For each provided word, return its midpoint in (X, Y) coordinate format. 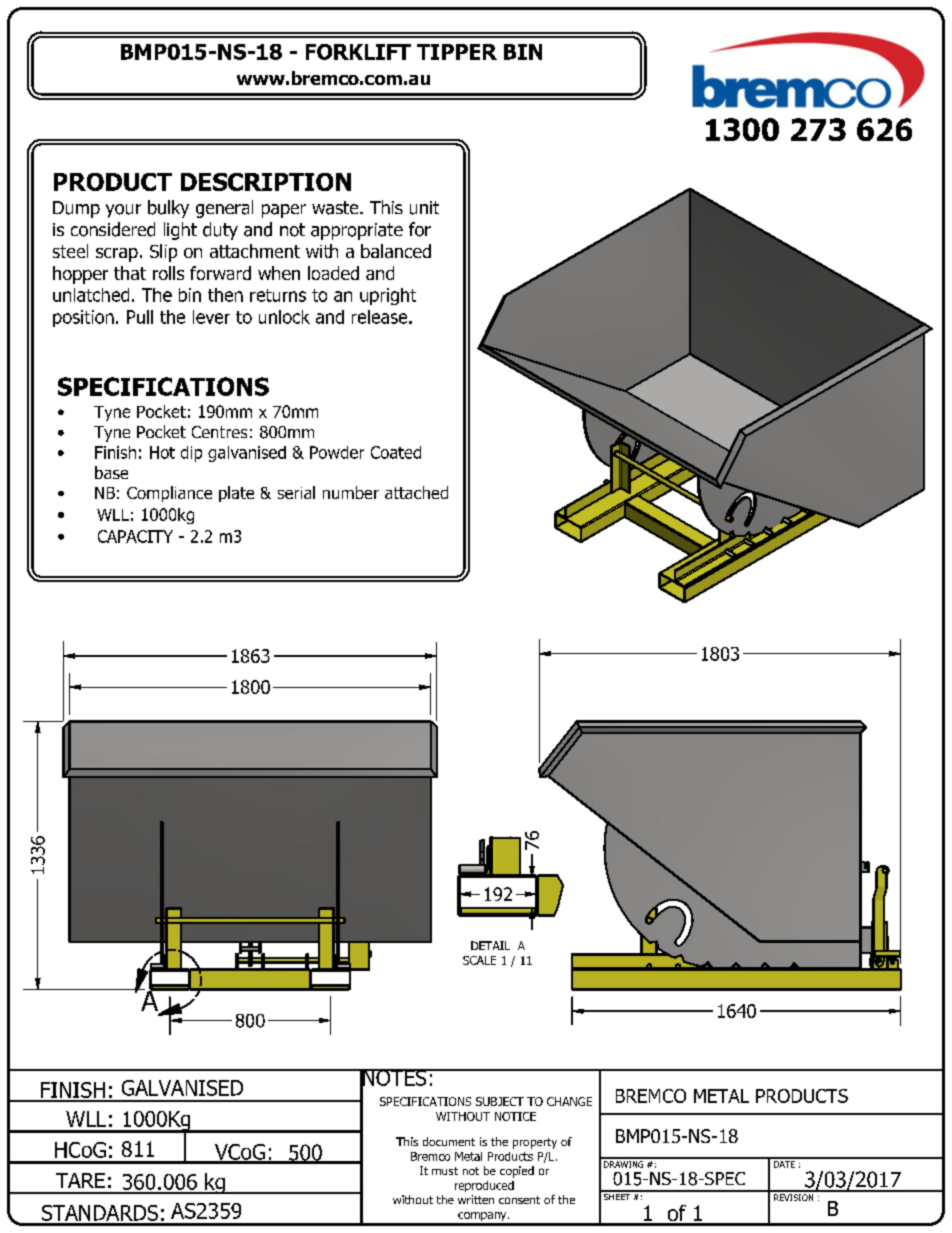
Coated (396, 452)
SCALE (479, 960)
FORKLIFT (358, 52)
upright (388, 296)
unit (424, 208)
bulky (168, 209)
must (445, 1171)
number (351, 492)
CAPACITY (135, 536)
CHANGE (569, 1101)
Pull (140, 317)
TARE (80, 1180)
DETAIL (490, 945)
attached (416, 492)
